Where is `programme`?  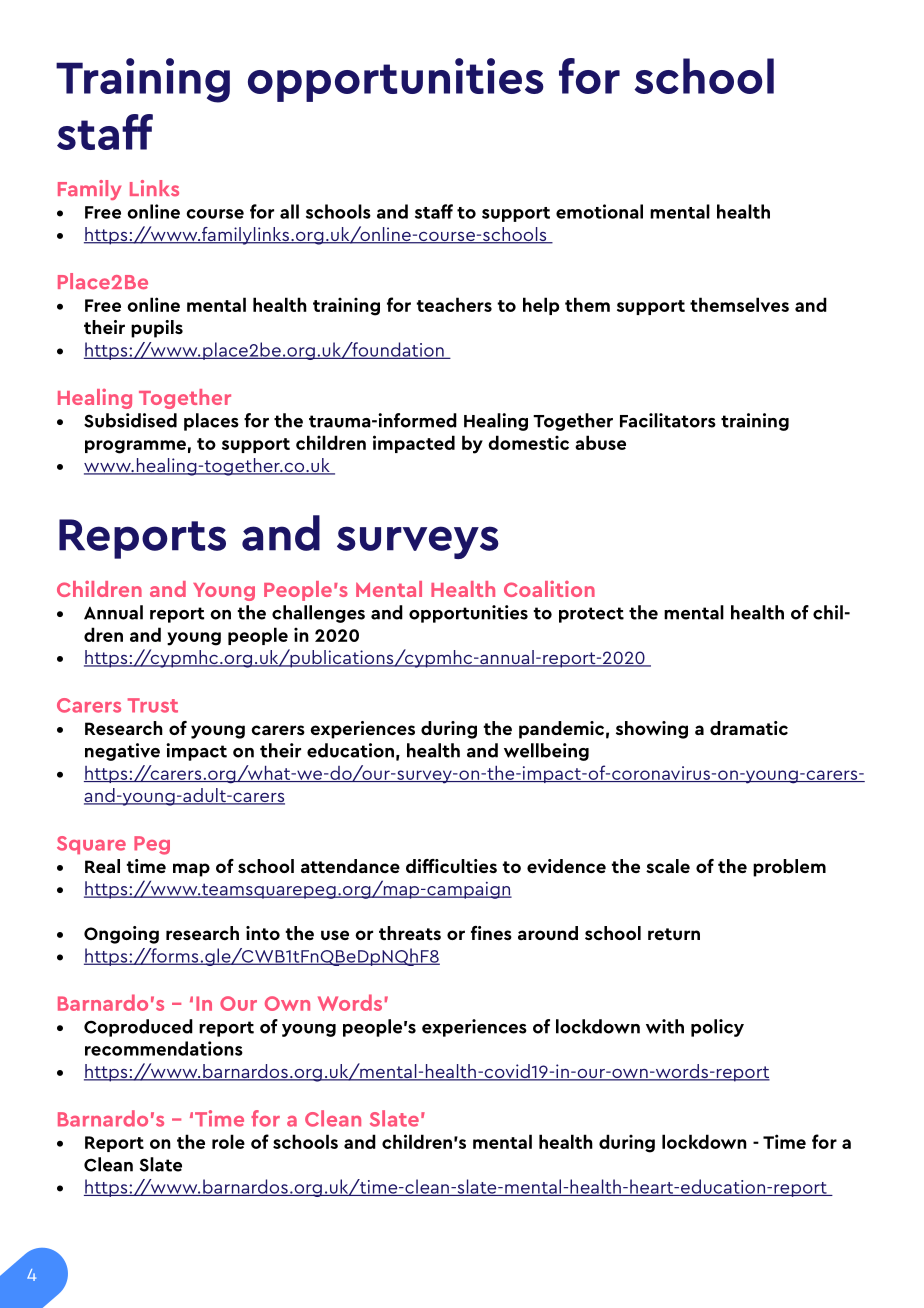
programme is located at coordinates (135, 447).
